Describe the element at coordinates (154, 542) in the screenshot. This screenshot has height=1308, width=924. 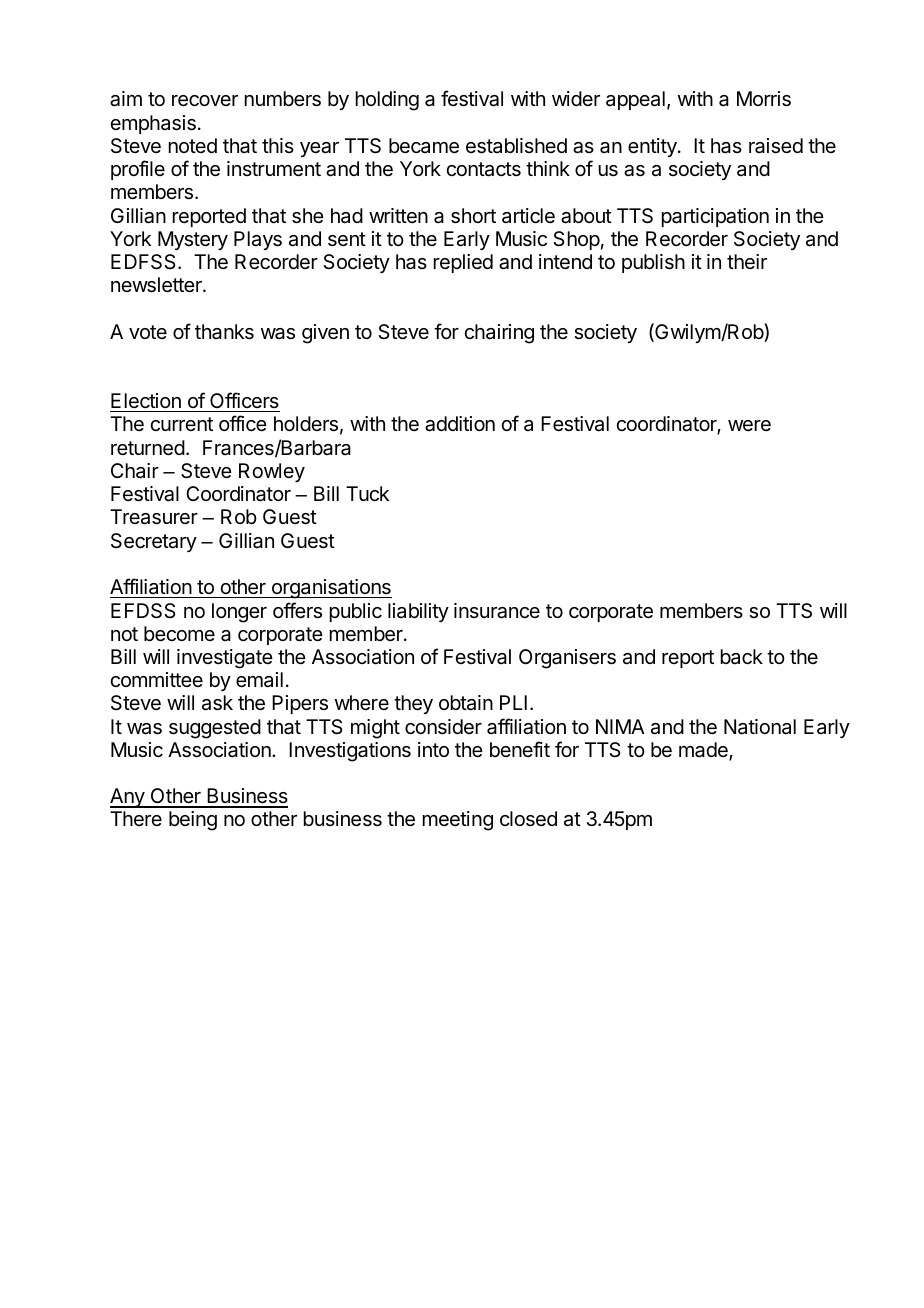
I see `Secretary` at that location.
